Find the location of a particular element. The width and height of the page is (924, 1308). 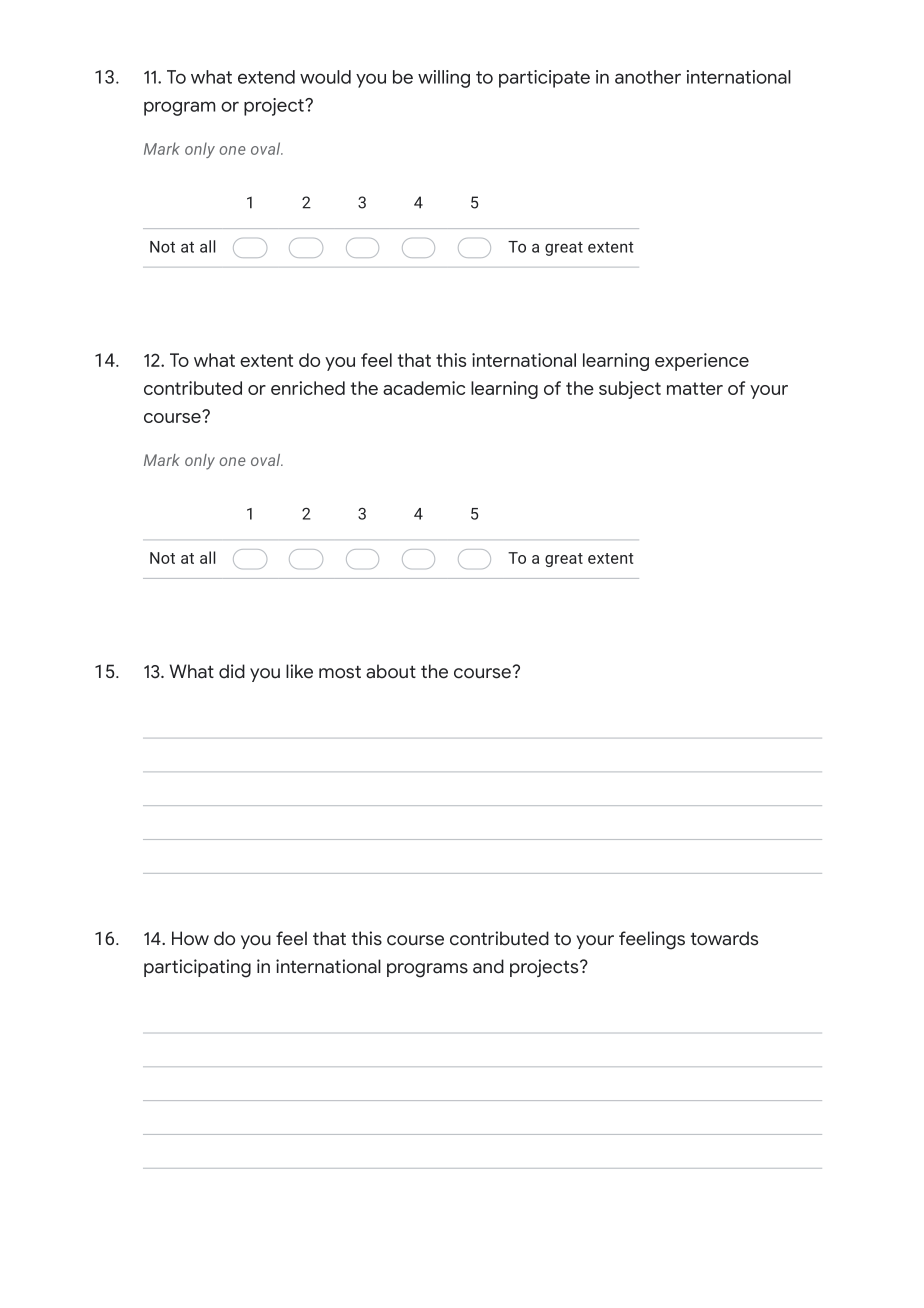

towards is located at coordinates (724, 938).
